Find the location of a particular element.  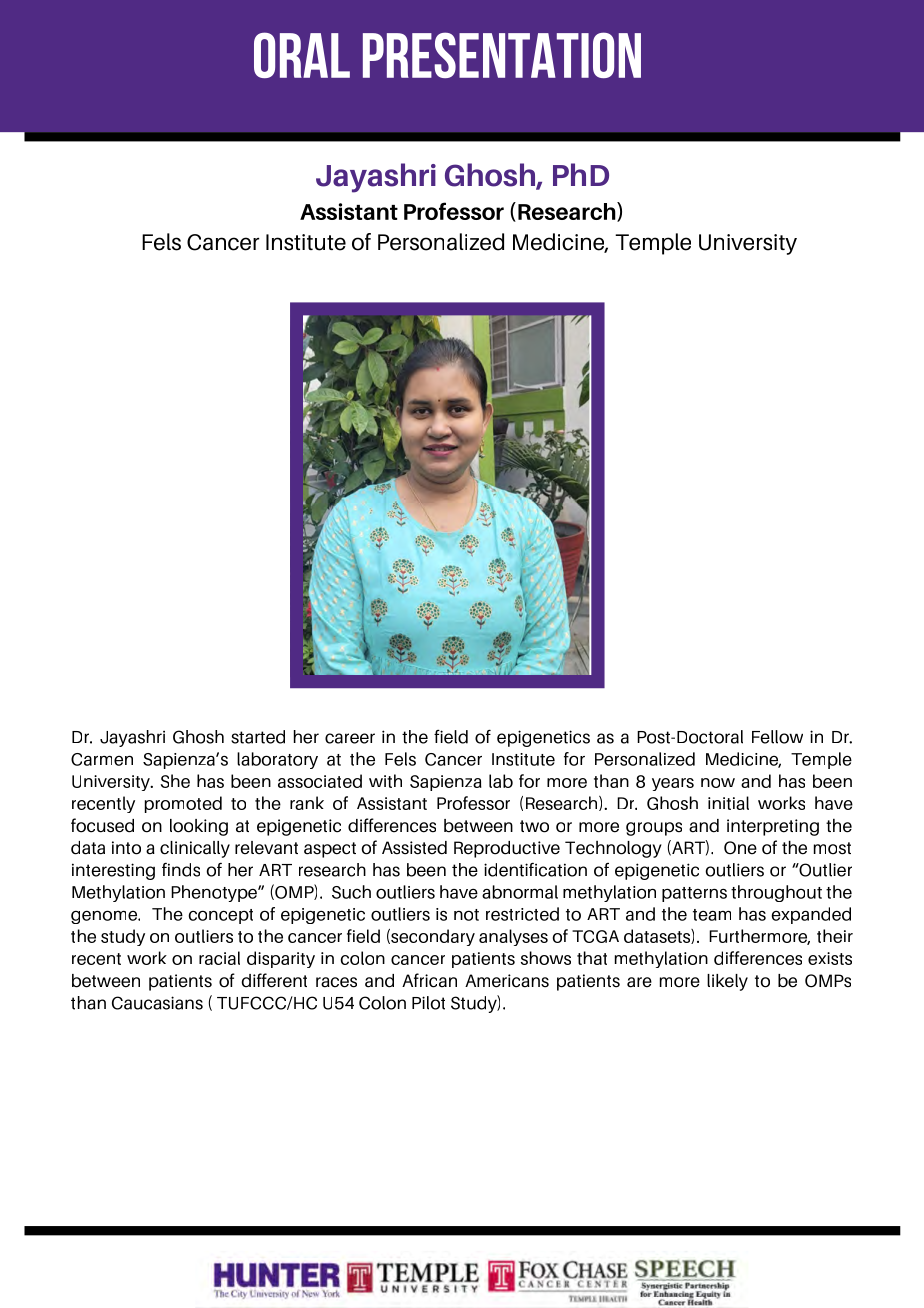

Americans is located at coordinates (507, 981).
